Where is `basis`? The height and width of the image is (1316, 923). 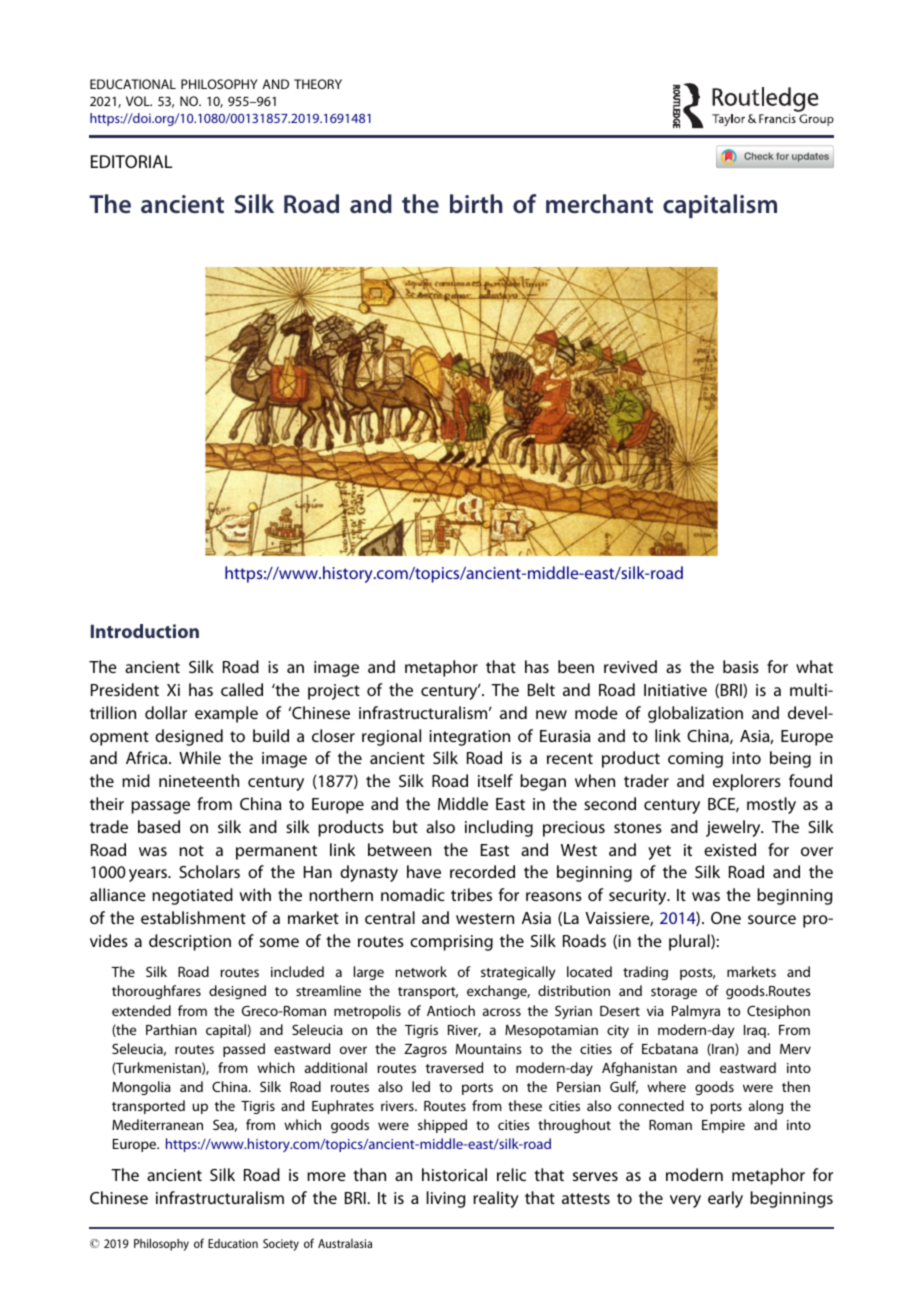 basis is located at coordinates (741, 666).
